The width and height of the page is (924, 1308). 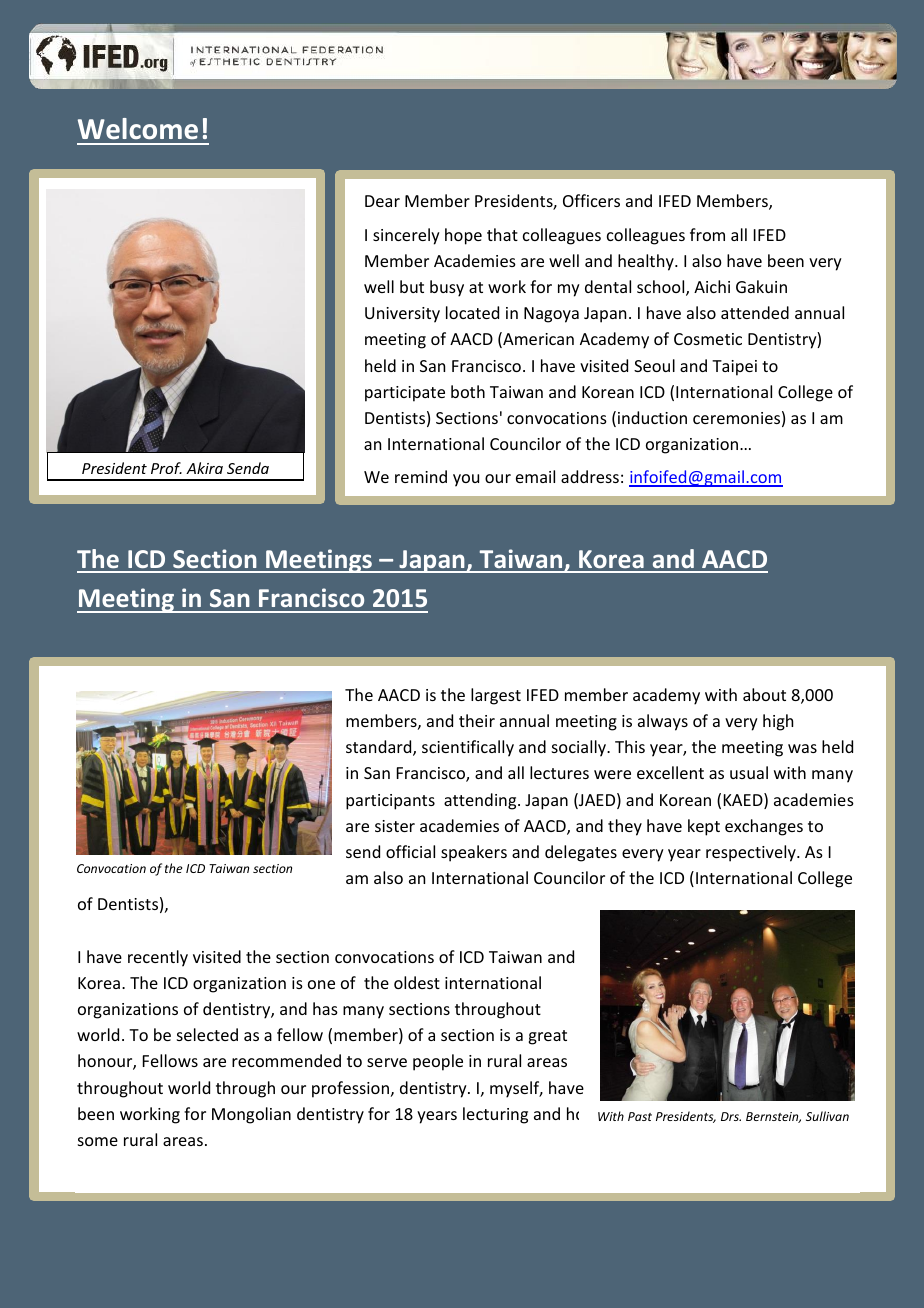 What do you see at coordinates (590, 476) in the page?
I see `address` at bounding box center [590, 476].
